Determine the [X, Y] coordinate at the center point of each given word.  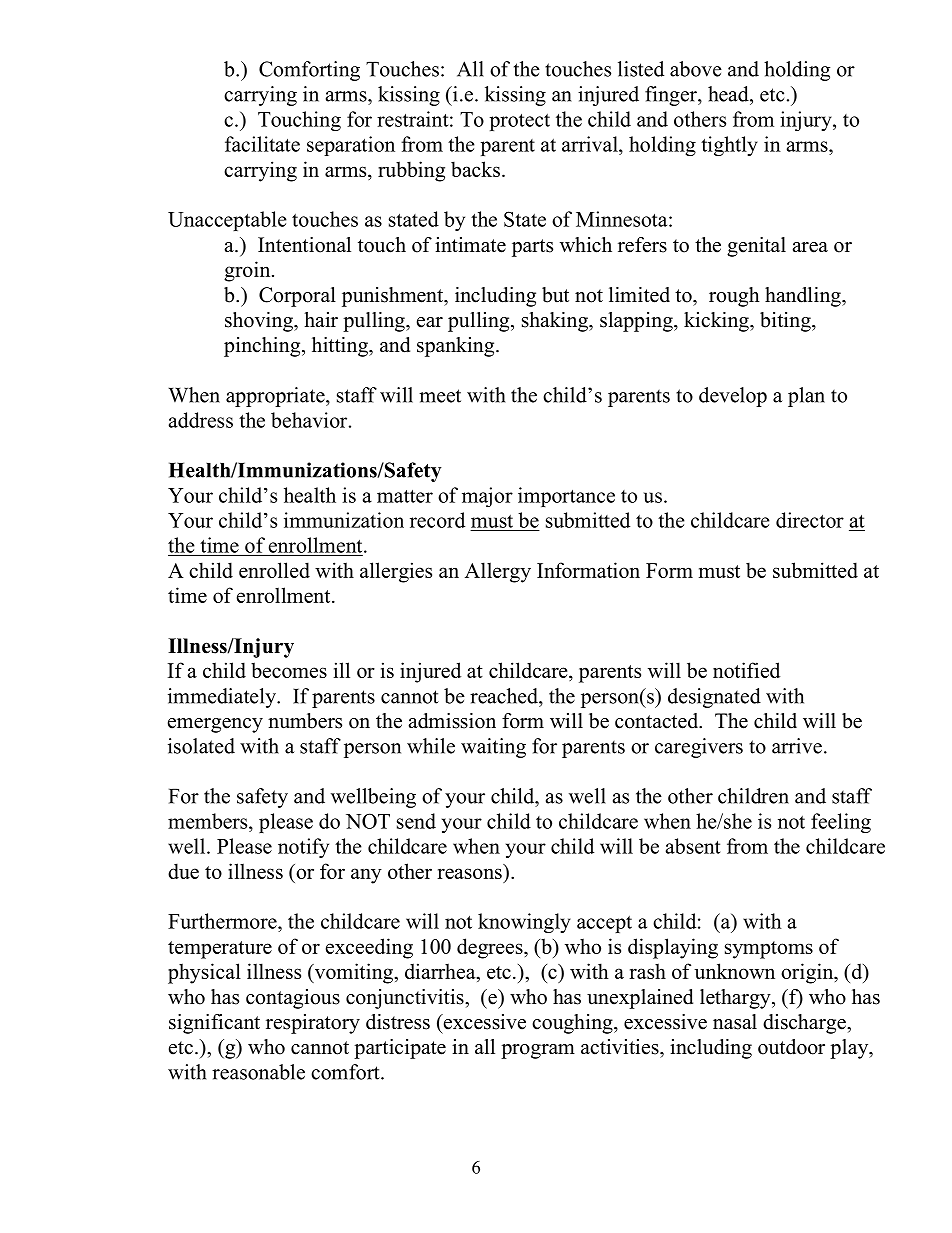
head [729, 94]
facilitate [262, 144]
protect [520, 122]
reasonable [258, 1072]
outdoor [791, 1047]
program [538, 1051]
